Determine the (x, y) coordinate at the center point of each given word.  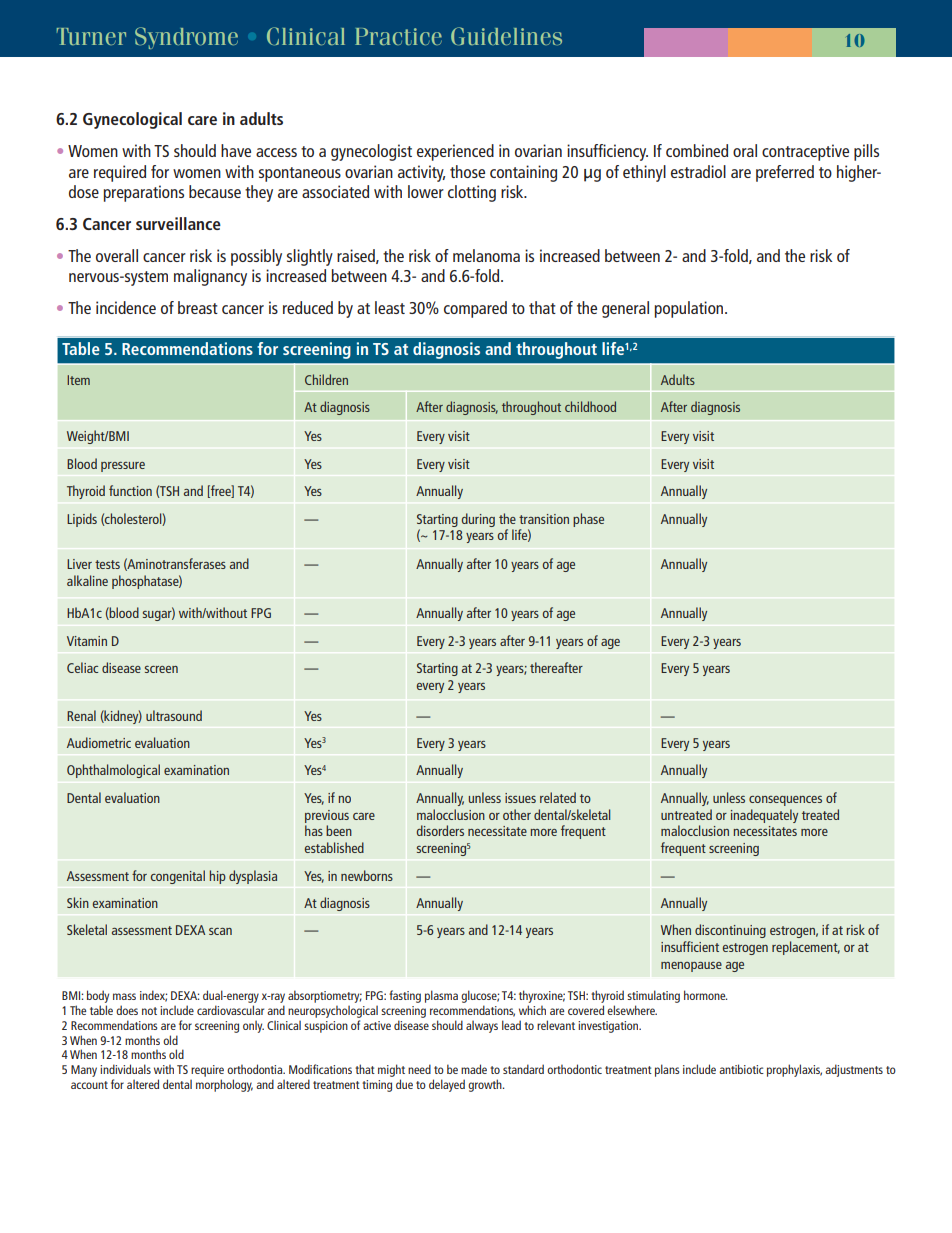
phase (588, 520)
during (478, 520)
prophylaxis (794, 1070)
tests (107, 564)
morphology (224, 1085)
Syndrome (186, 38)
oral (745, 150)
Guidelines (506, 36)
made (474, 1069)
